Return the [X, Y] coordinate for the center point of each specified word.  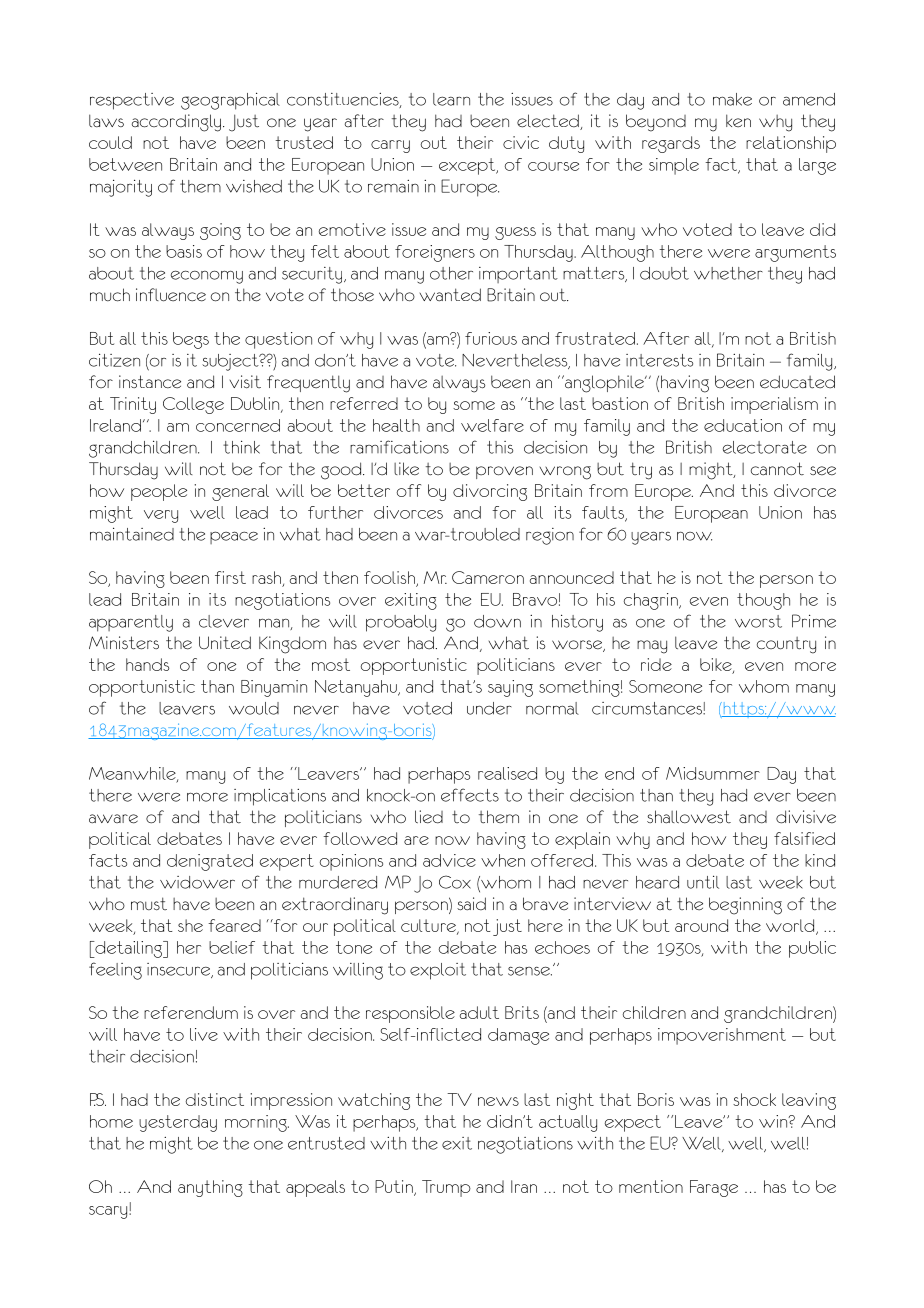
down [497, 621]
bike [717, 665]
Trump [446, 1188]
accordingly [176, 123]
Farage [714, 1188]
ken [738, 121]
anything [210, 1188]
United [225, 643]
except [468, 166]
